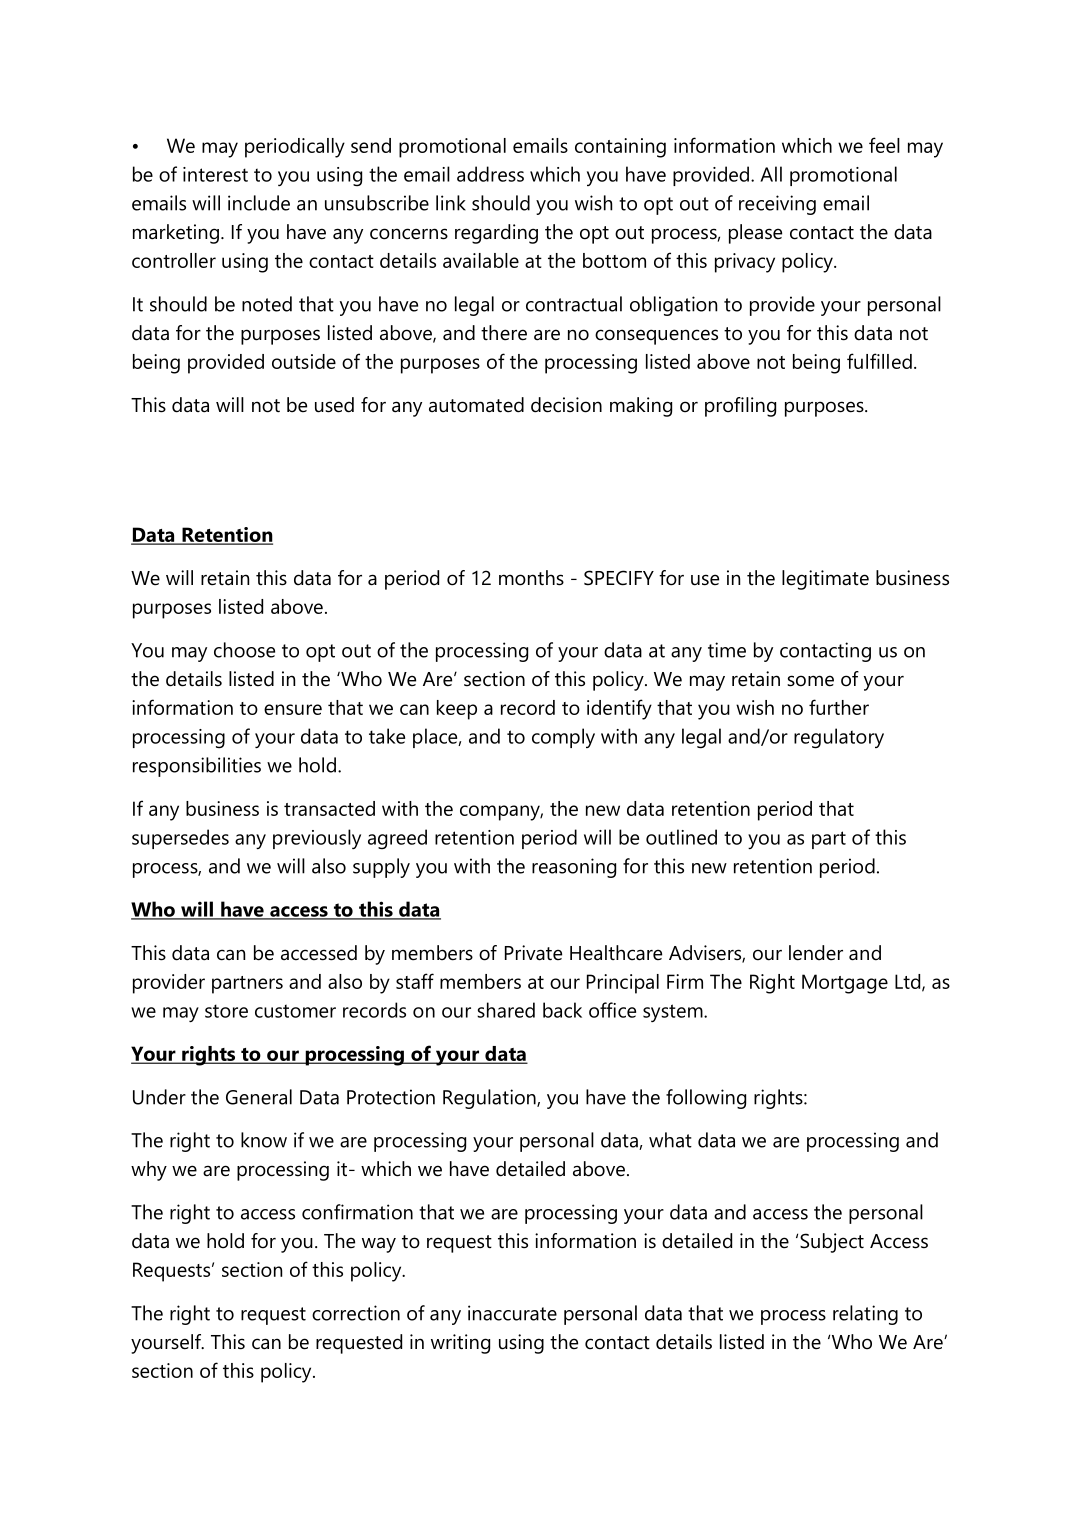 The width and height of the screenshot is (1084, 1533). I want to click on profiling, so click(740, 407).
